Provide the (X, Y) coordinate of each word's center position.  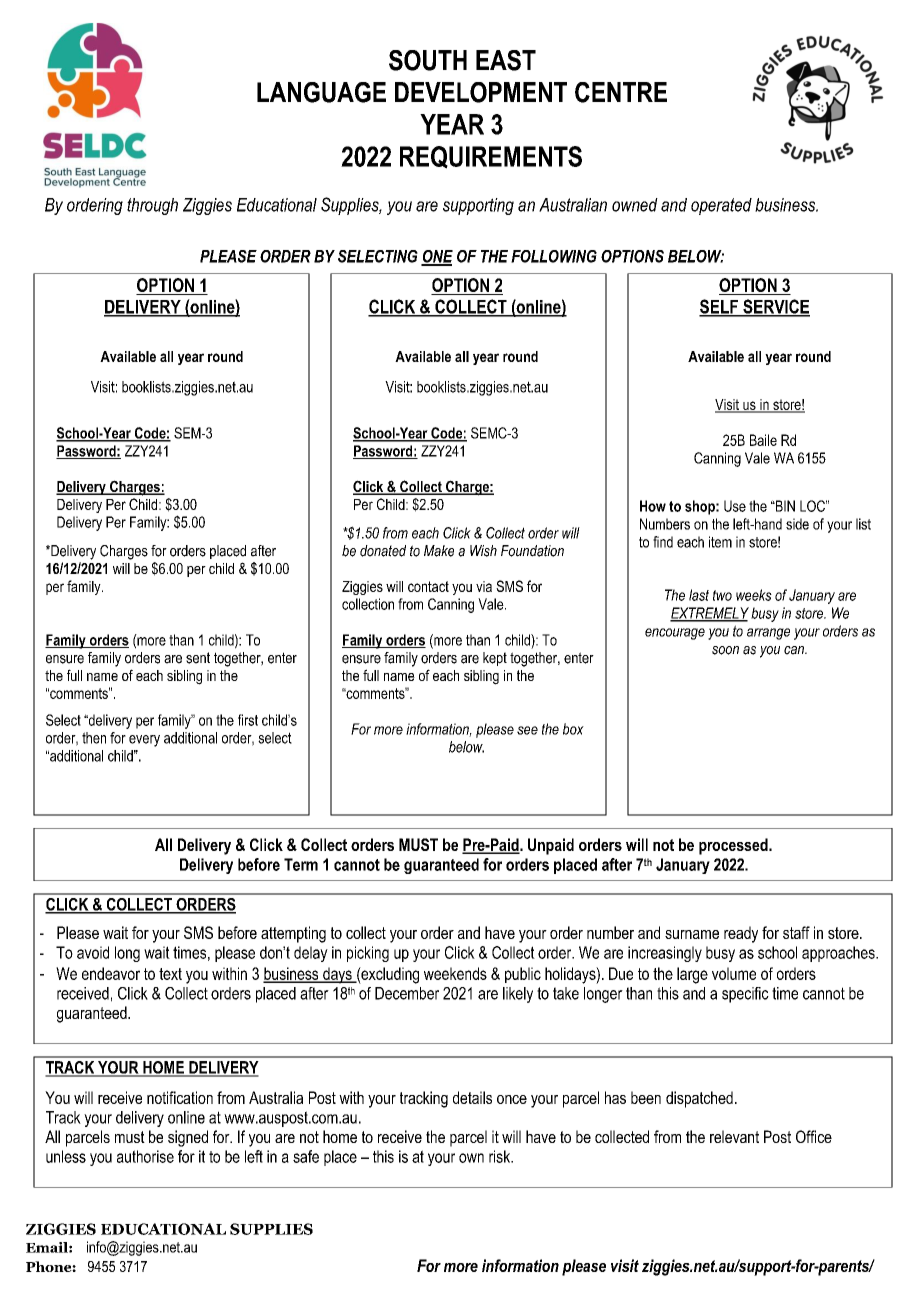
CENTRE (621, 92)
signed (188, 1138)
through (152, 206)
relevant (734, 1136)
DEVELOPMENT (481, 92)
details (472, 1097)
